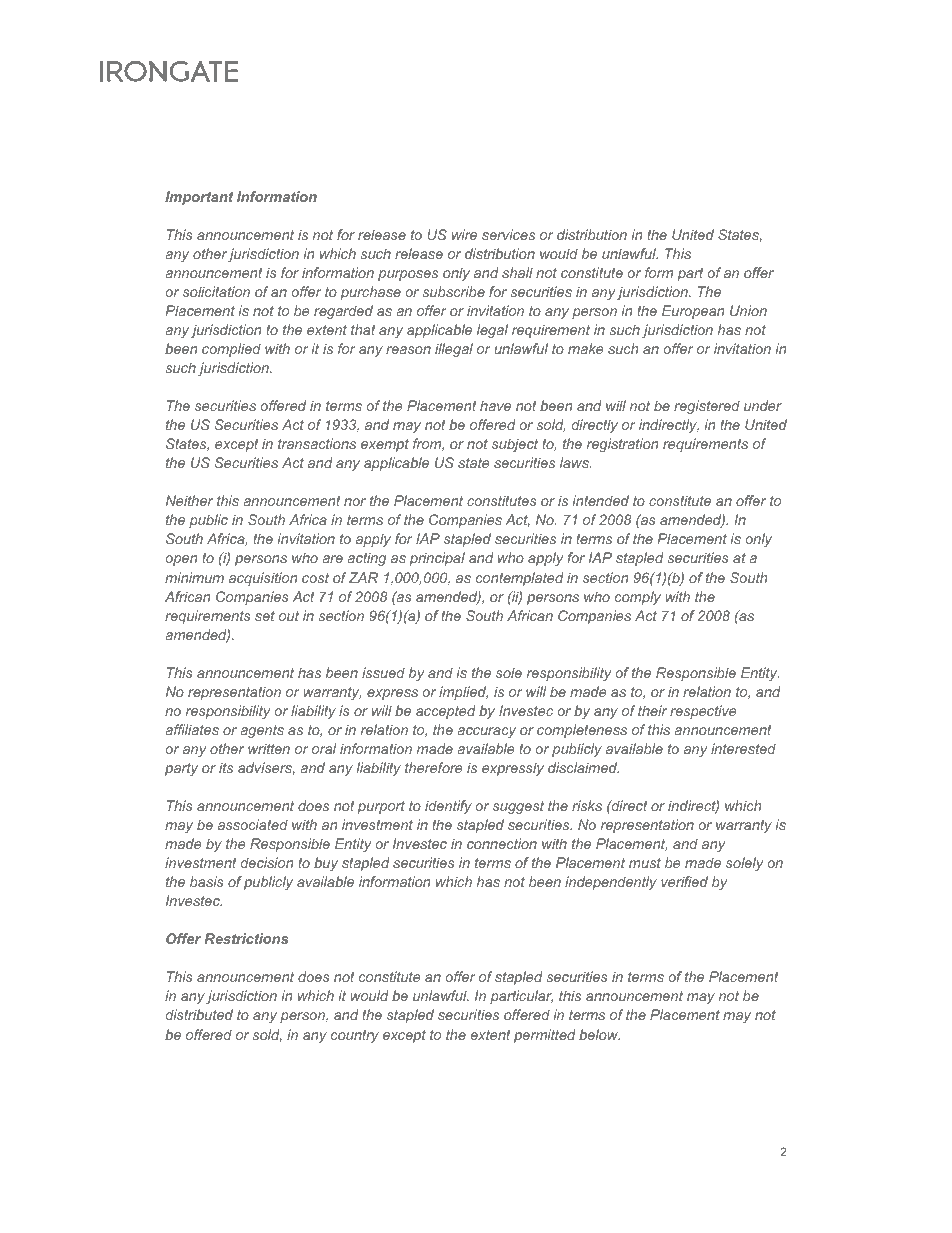 Image resolution: width=952 pixels, height=1233 pixels. I want to click on comply, so click(638, 598).
